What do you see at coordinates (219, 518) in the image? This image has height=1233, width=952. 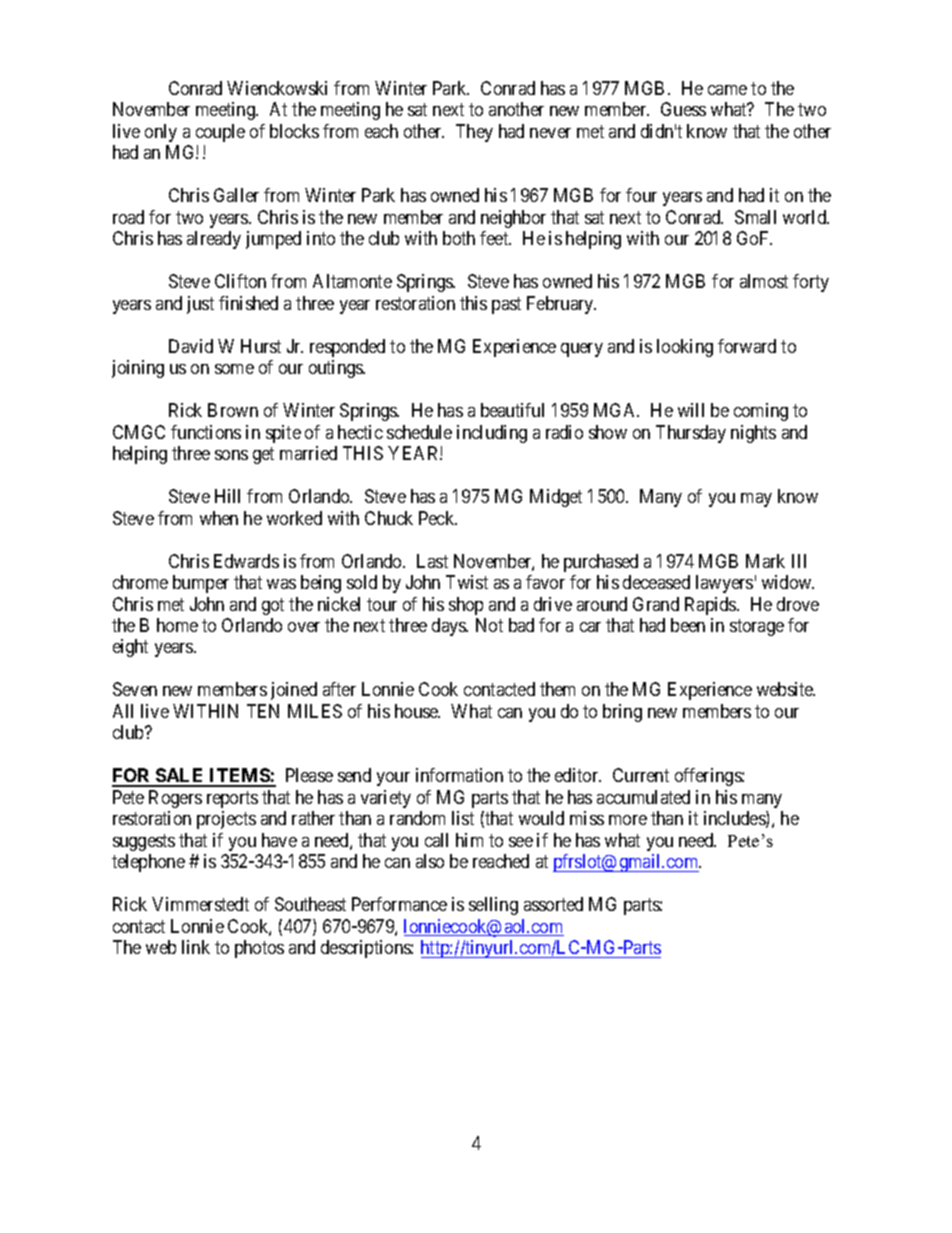 I see `when` at bounding box center [219, 518].
